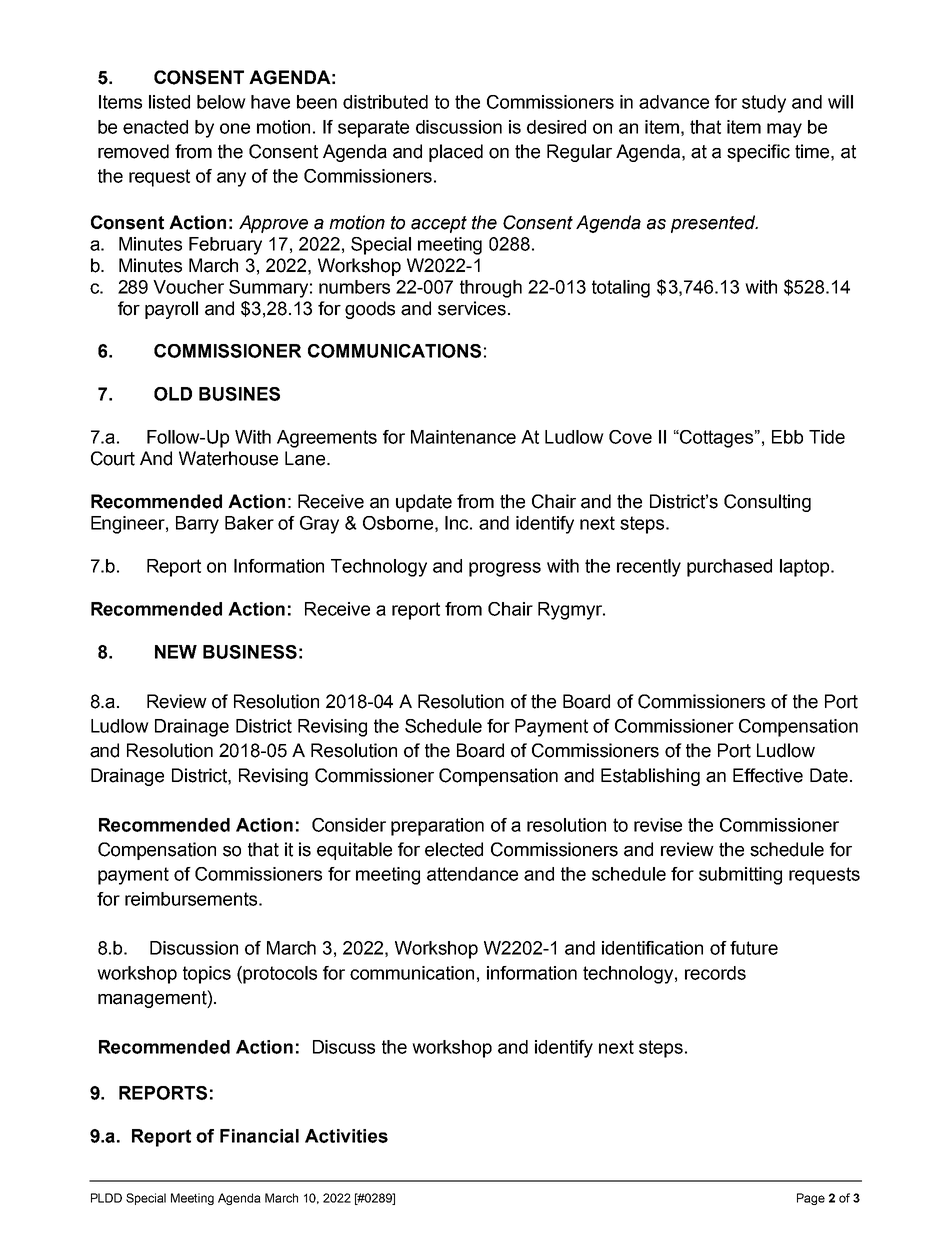 The image size is (952, 1233). I want to click on Activities, so click(346, 1136).
